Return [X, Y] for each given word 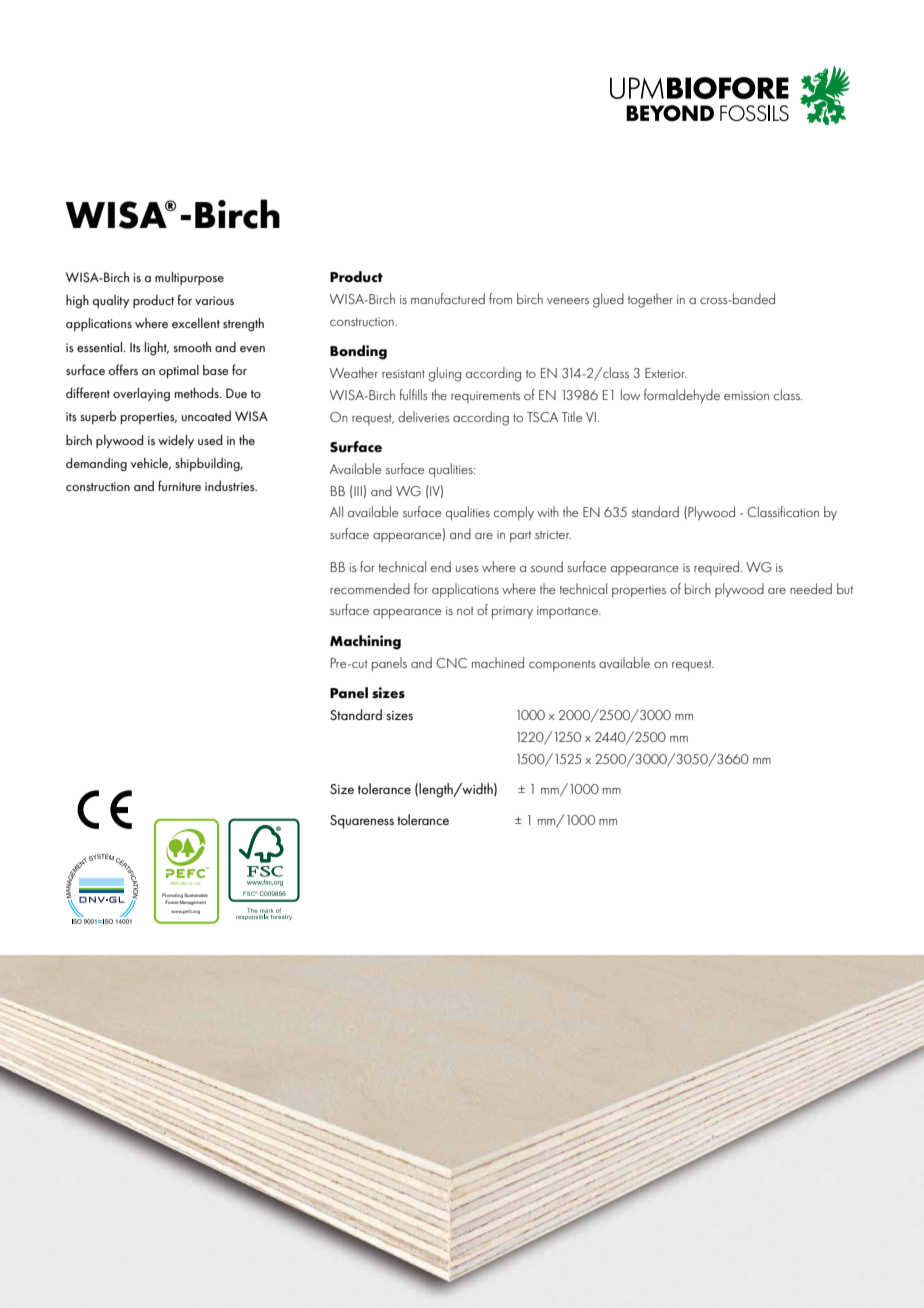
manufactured [448, 298]
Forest [171, 902]
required [718, 568]
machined [498, 662]
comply [514, 513]
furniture [179, 485]
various [214, 300]
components [562, 666]
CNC [451, 663]
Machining [365, 642]
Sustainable [196, 895]
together [650, 300]
